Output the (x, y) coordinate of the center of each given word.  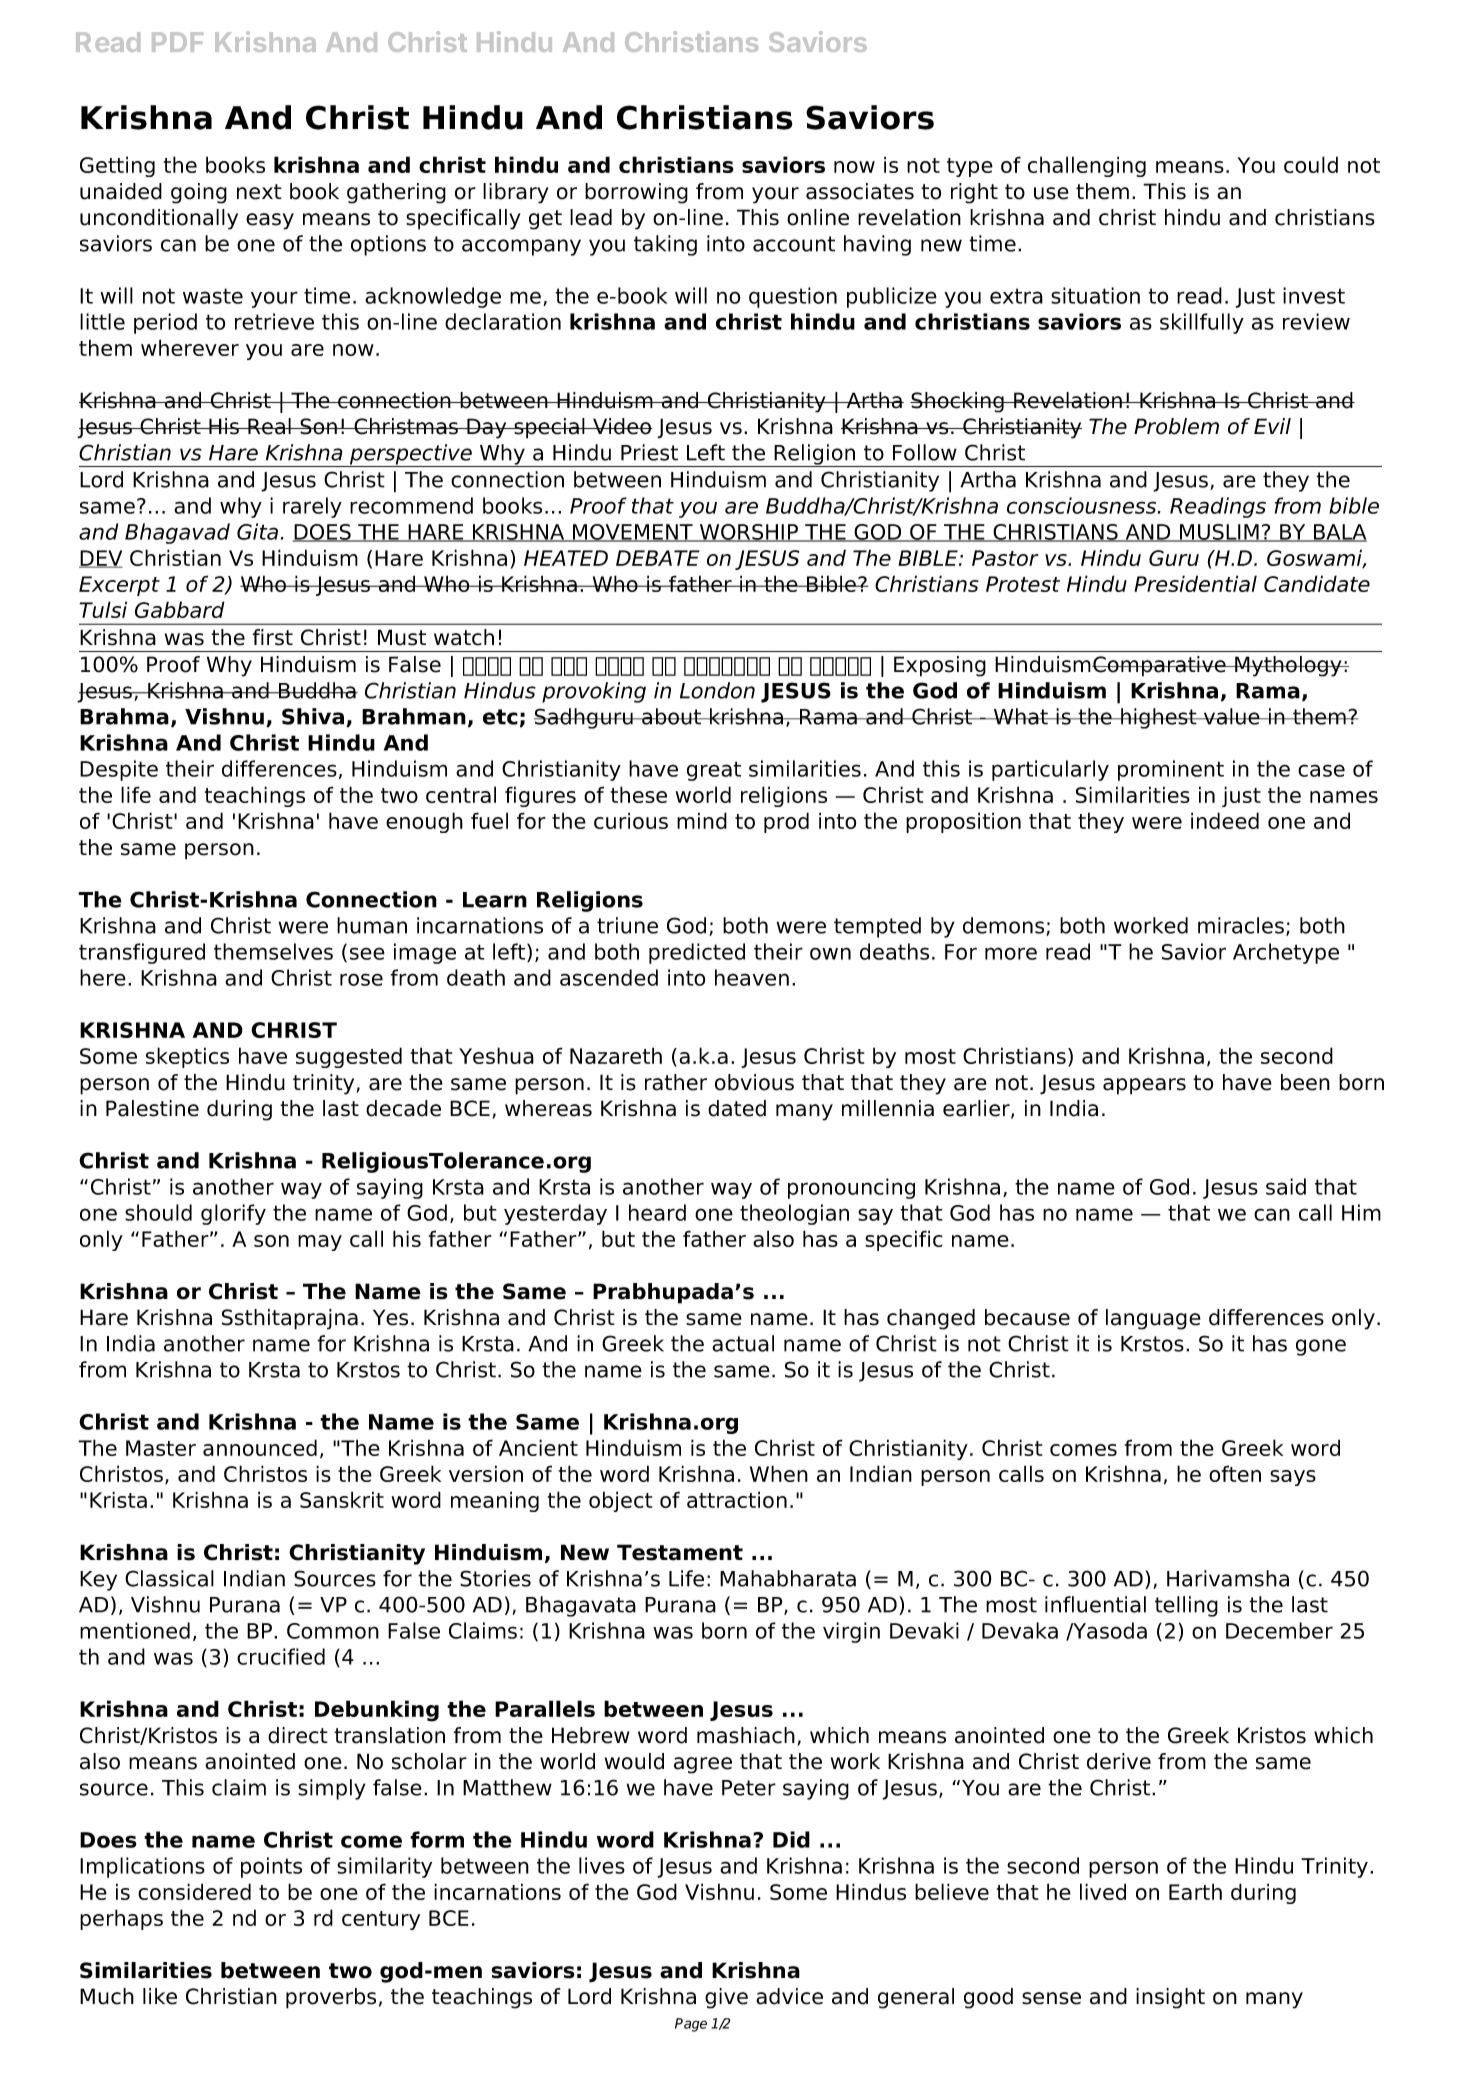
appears (1144, 1086)
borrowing (636, 193)
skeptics (187, 1057)
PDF (177, 42)
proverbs (331, 1998)
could (1311, 164)
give (726, 1998)
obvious (754, 1082)
